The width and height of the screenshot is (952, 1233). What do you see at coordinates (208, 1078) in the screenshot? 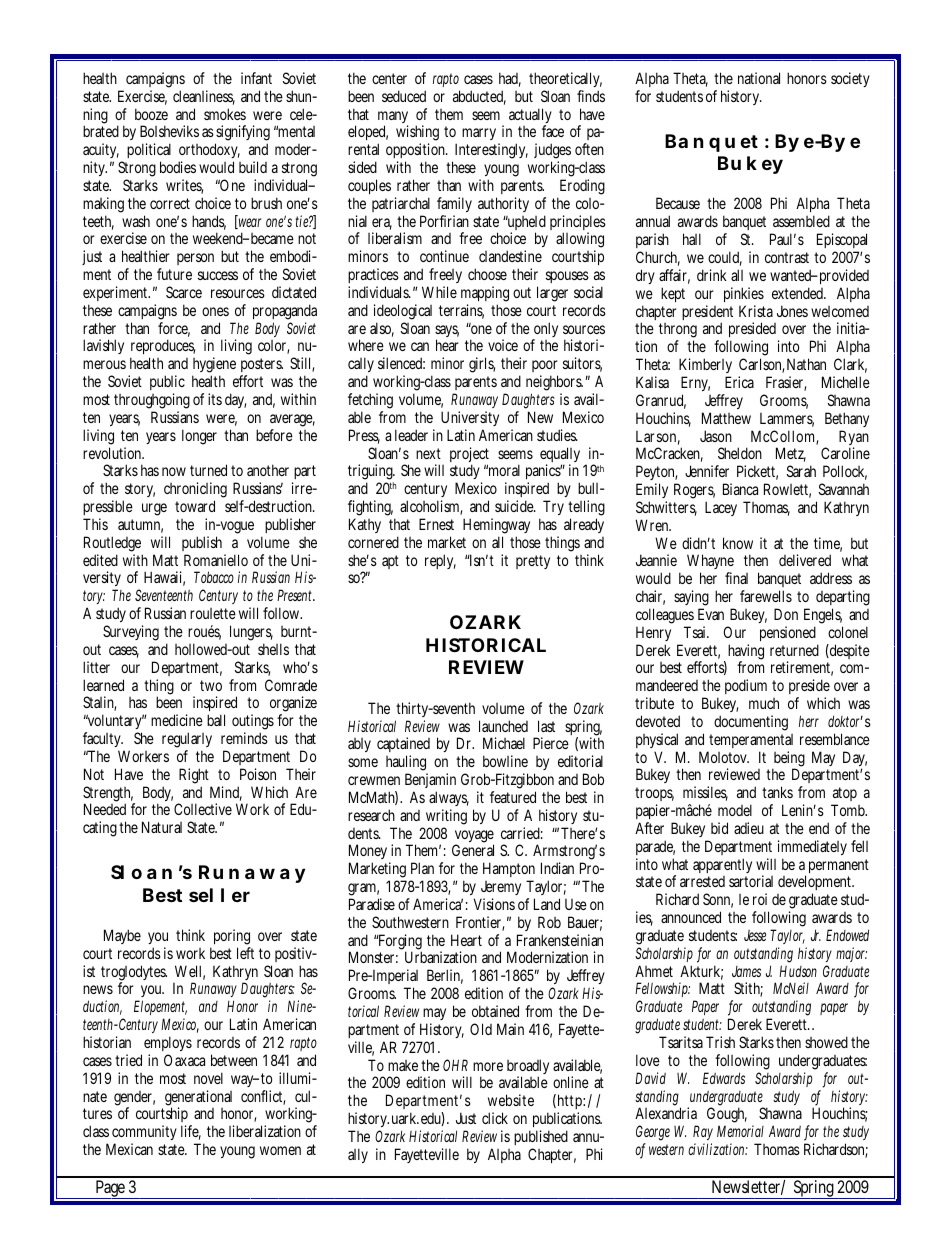
I see `novel` at bounding box center [208, 1078].
